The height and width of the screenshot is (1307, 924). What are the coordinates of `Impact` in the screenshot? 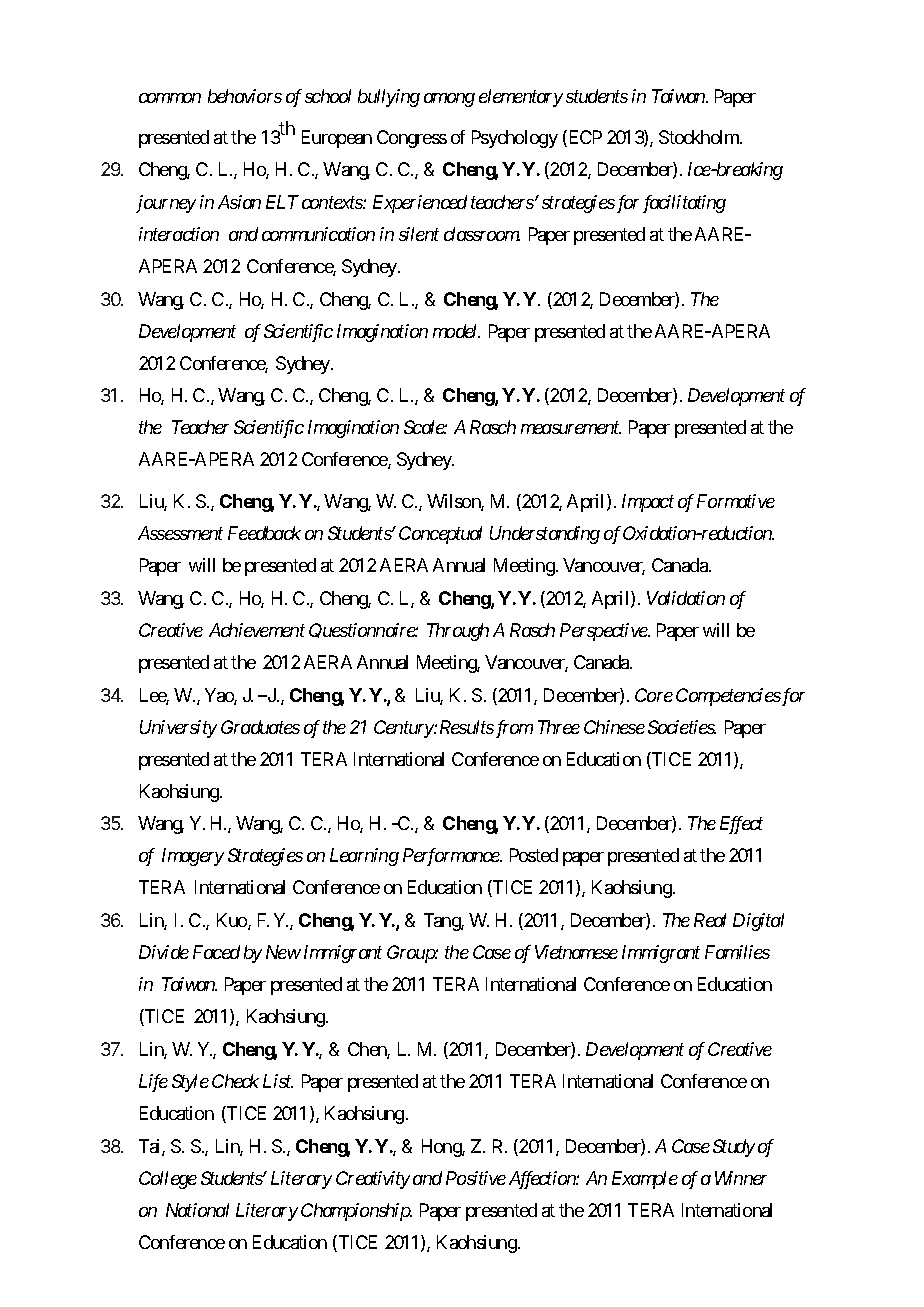 It's located at (648, 503).
